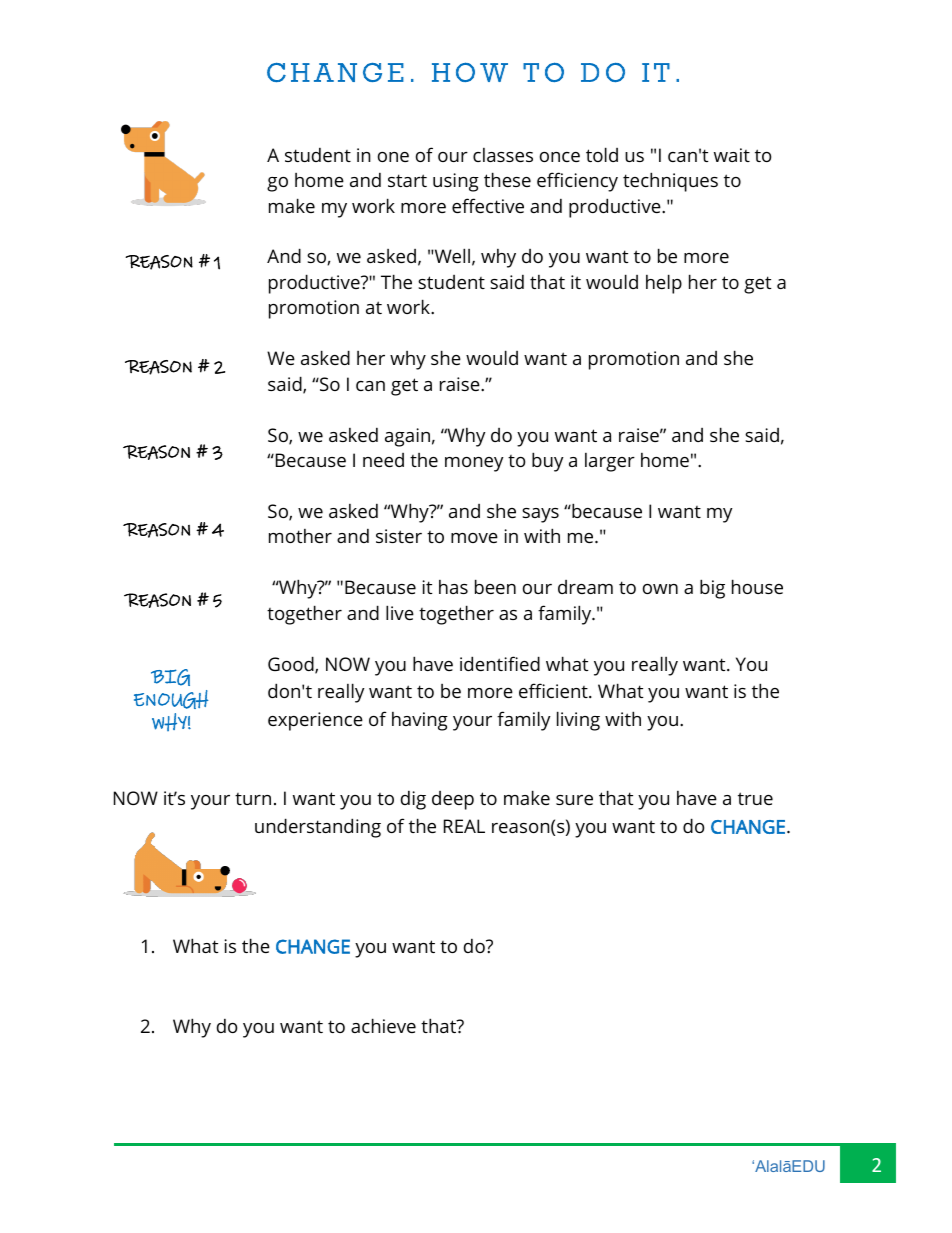  What do you see at coordinates (453, 800) in the screenshot?
I see `deep` at bounding box center [453, 800].
